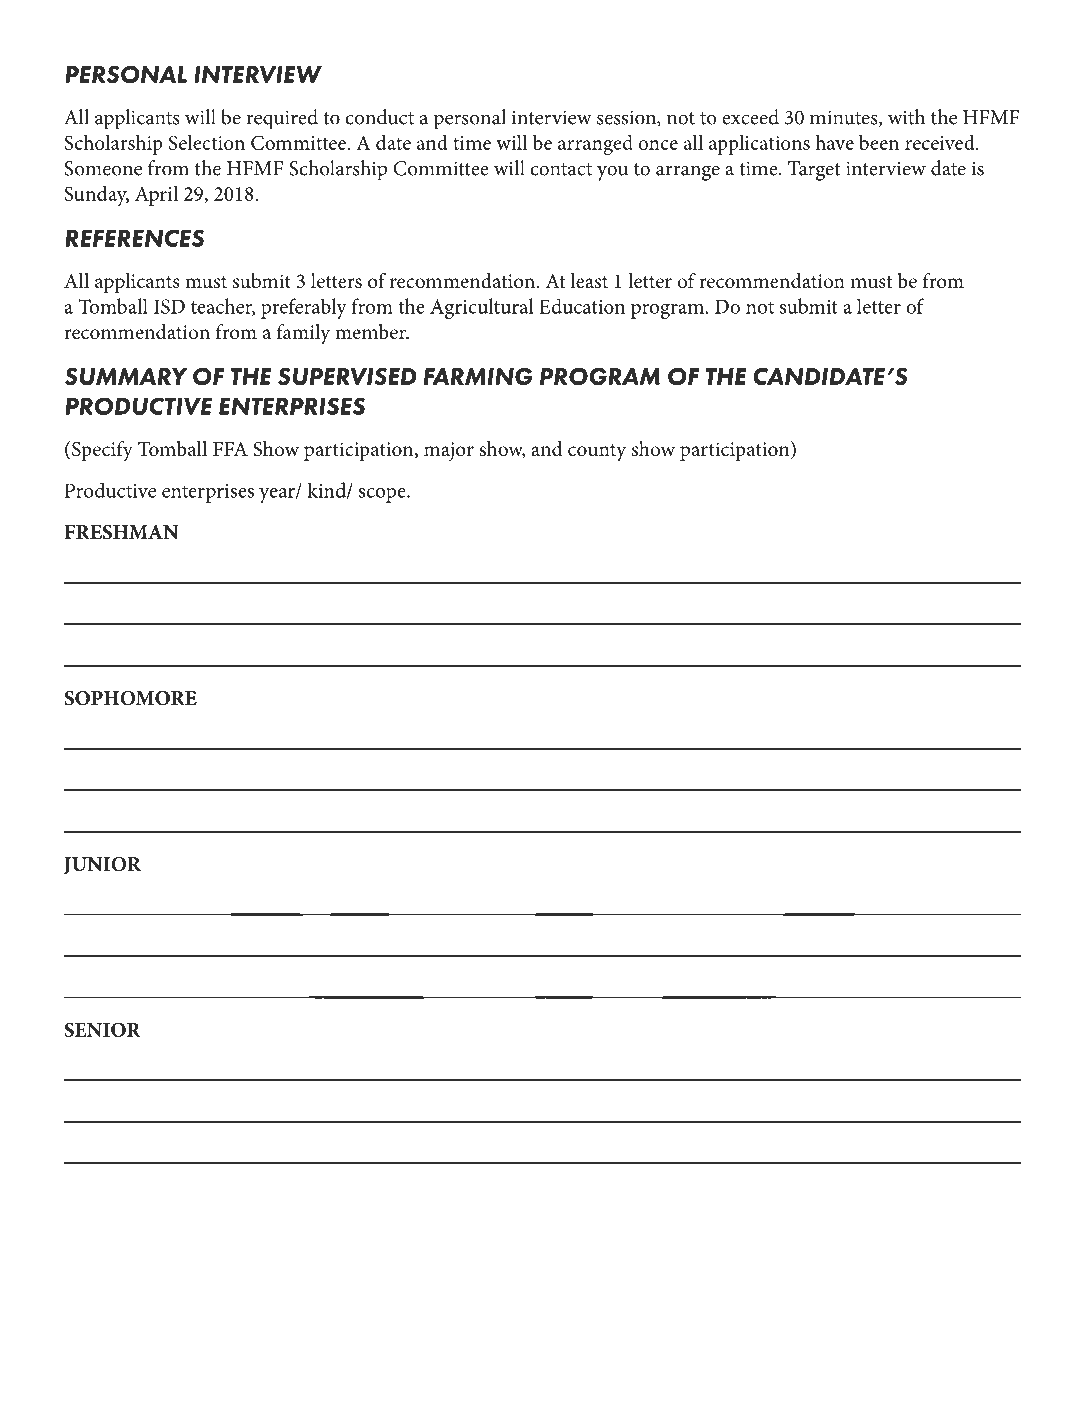 The width and height of the screenshot is (1085, 1404). Describe the element at coordinates (130, 698) in the screenshot. I see `SOPHOMORE` at that location.
